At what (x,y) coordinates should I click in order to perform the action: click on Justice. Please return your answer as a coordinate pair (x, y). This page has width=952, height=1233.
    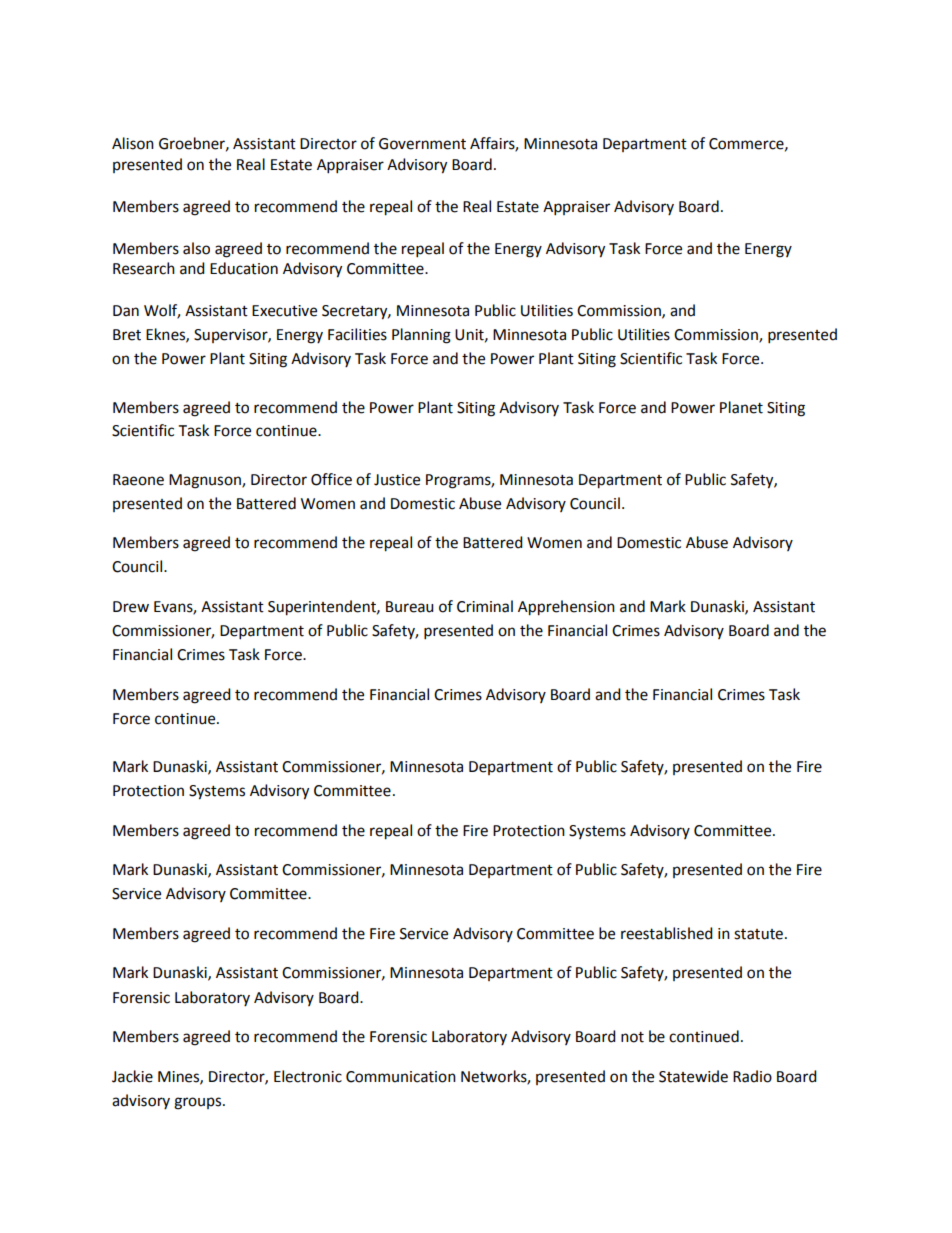
    Looking at the image, I should click on (397, 480).
